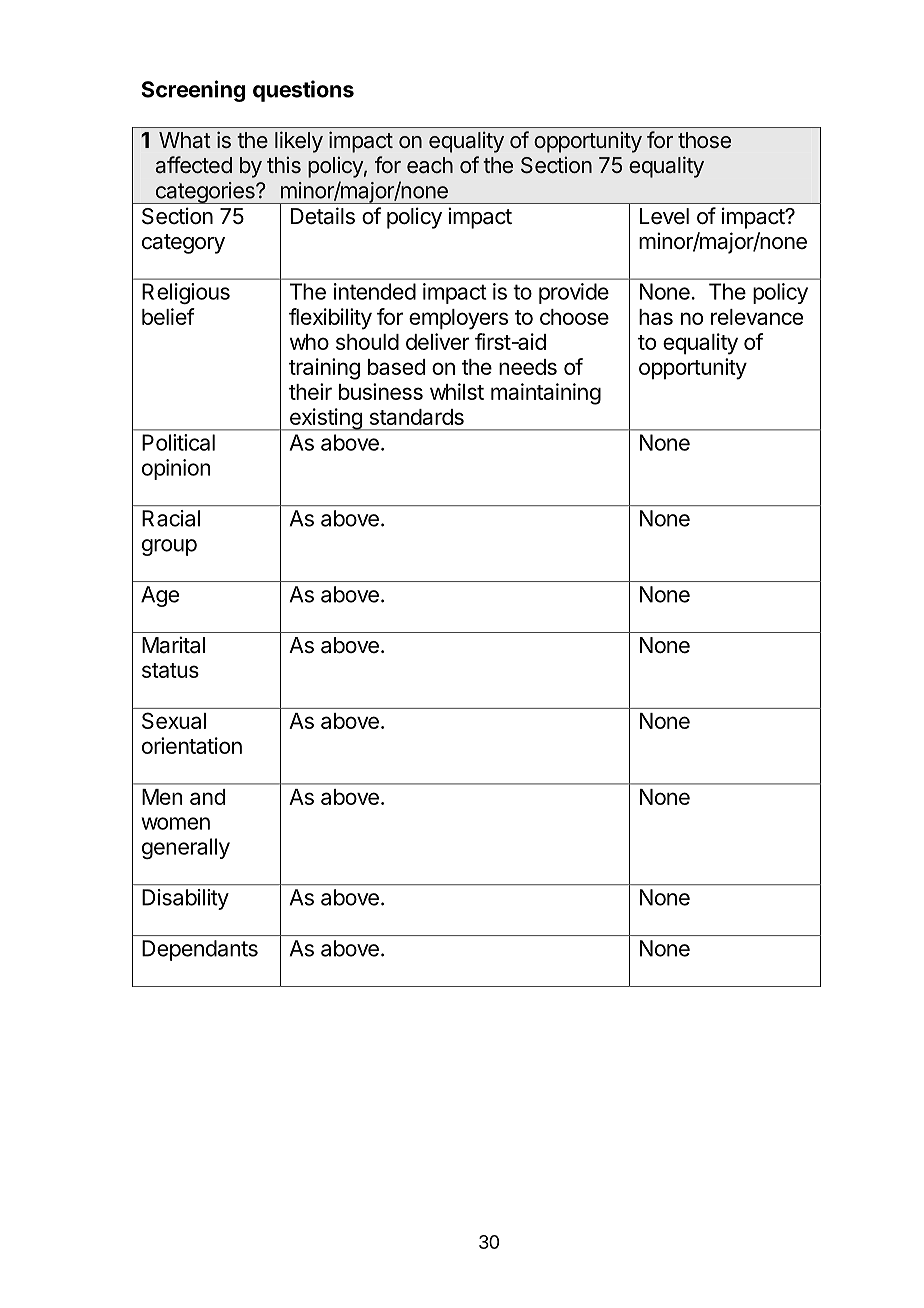 Image resolution: width=924 pixels, height=1308 pixels. I want to click on each, so click(430, 165).
